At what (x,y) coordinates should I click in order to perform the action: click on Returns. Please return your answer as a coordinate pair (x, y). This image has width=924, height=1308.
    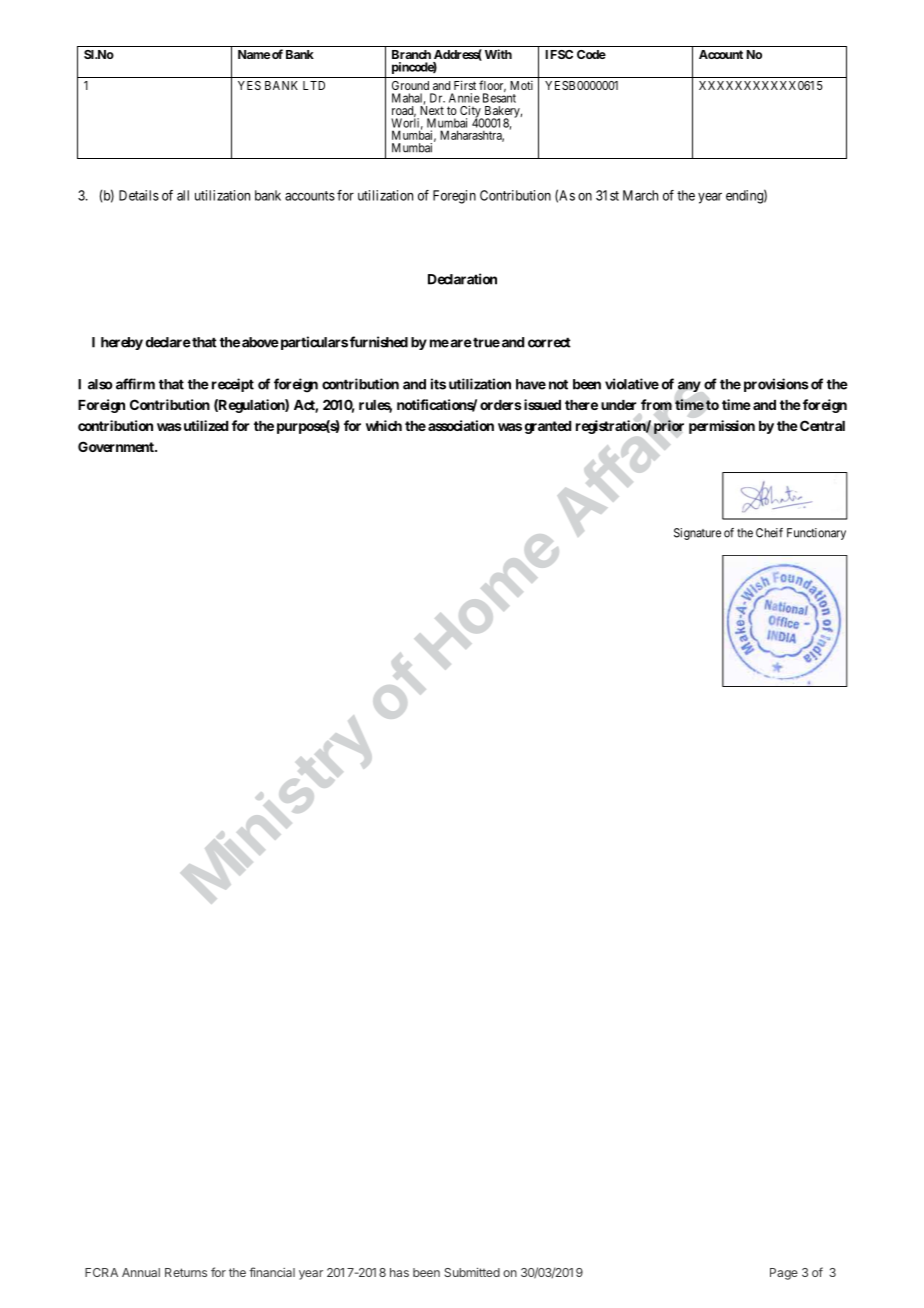
    Looking at the image, I should click on (186, 1272).
